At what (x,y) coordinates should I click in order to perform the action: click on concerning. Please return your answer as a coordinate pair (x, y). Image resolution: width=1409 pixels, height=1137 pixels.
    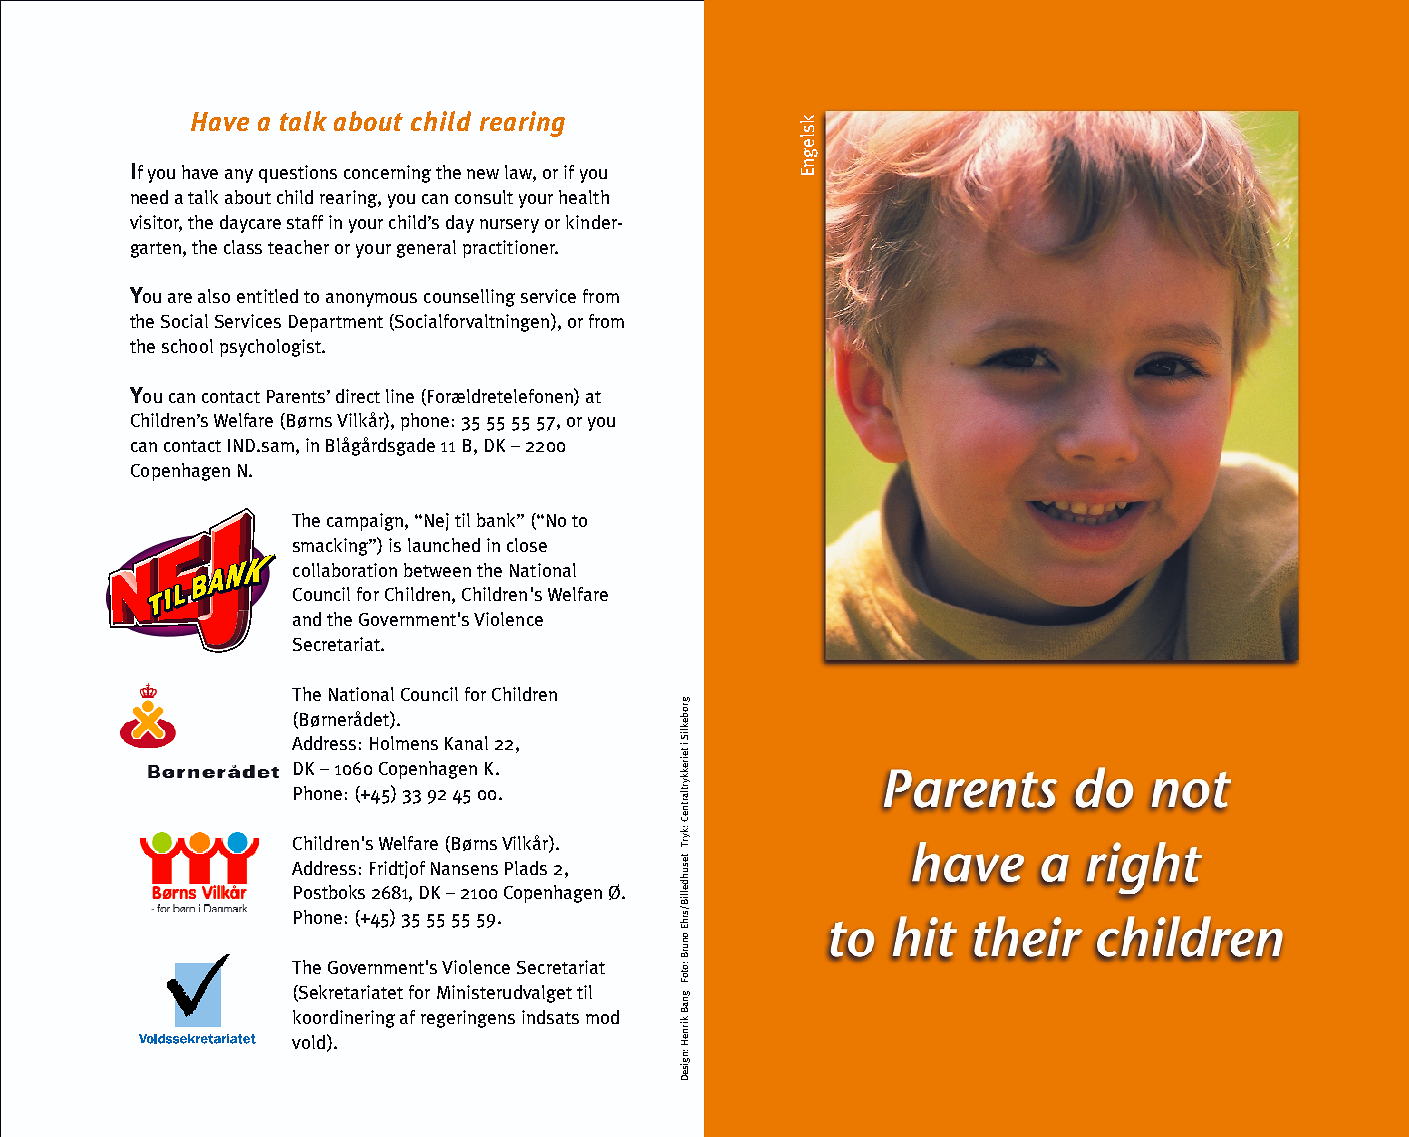
    Looking at the image, I should click on (387, 174).
